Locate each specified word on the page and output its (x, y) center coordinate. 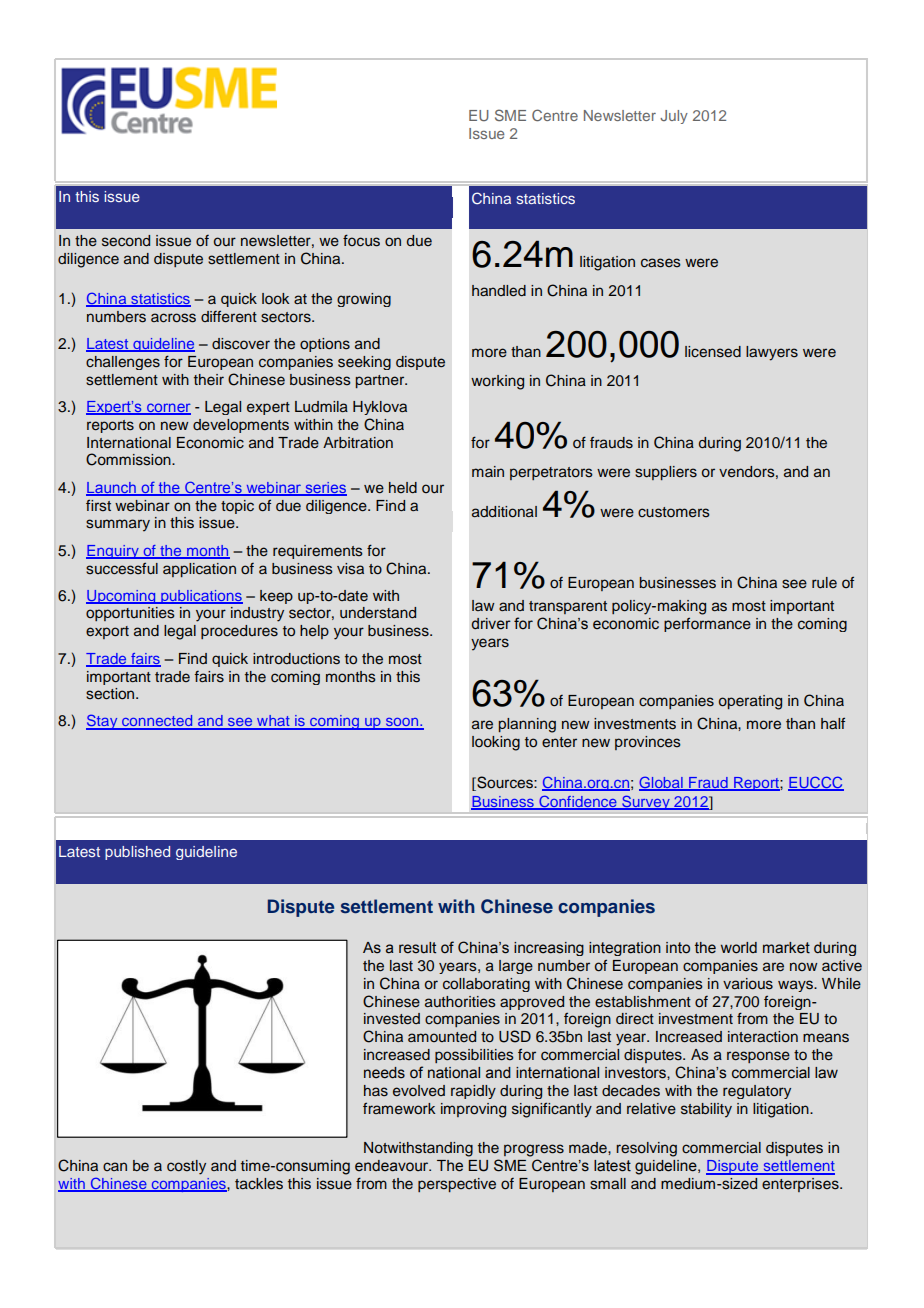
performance (707, 624)
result (417, 948)
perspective (457, 1185)
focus (361, 240)
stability (706, 1110)
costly (186, 1167)
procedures (239, 632)
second (126, 241)
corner (167, 409)
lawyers (772, 353)
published (137, 853)
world (739, 948)
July (674, 117)
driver (491, 624)
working (497, 382)
